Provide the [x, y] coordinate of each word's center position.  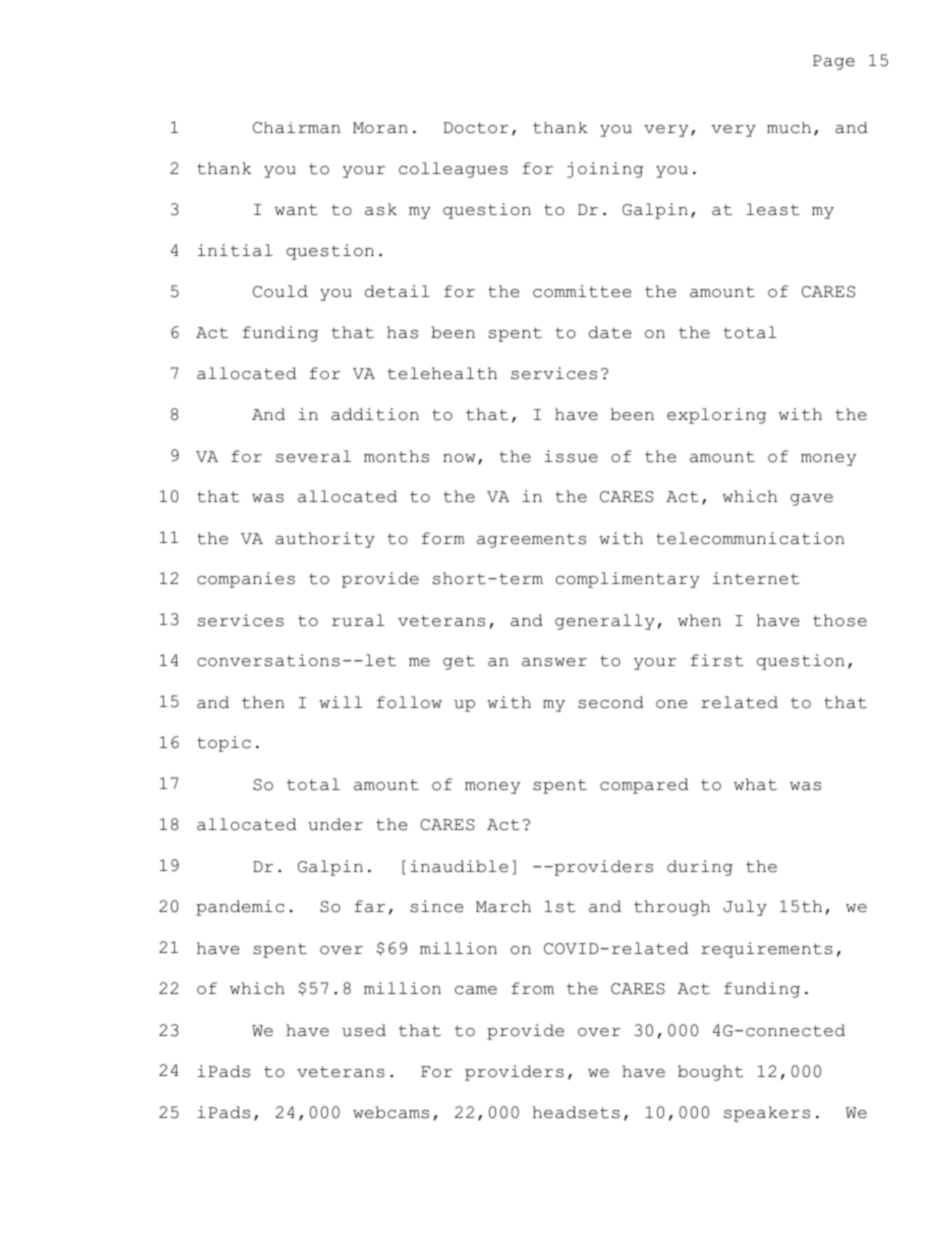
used [364, 1030]
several [313, 456]
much [789, 128]
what [755, 784]
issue [571, 456]
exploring [716, 416]
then [263, 702]
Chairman [297, 128]
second [611, 702]
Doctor [476, 128]
